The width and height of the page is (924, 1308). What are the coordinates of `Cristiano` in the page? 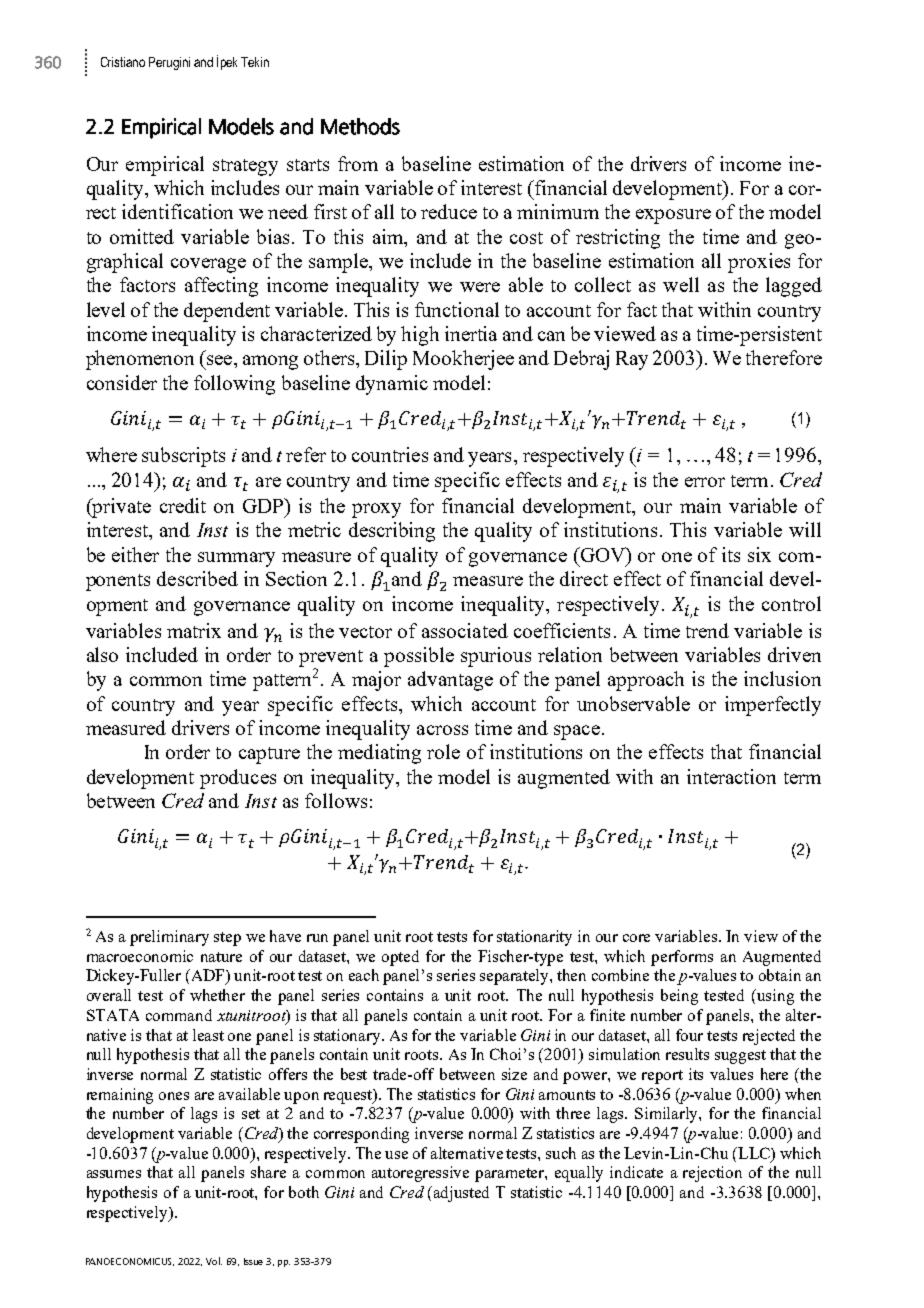 It's located at (123, 62).
